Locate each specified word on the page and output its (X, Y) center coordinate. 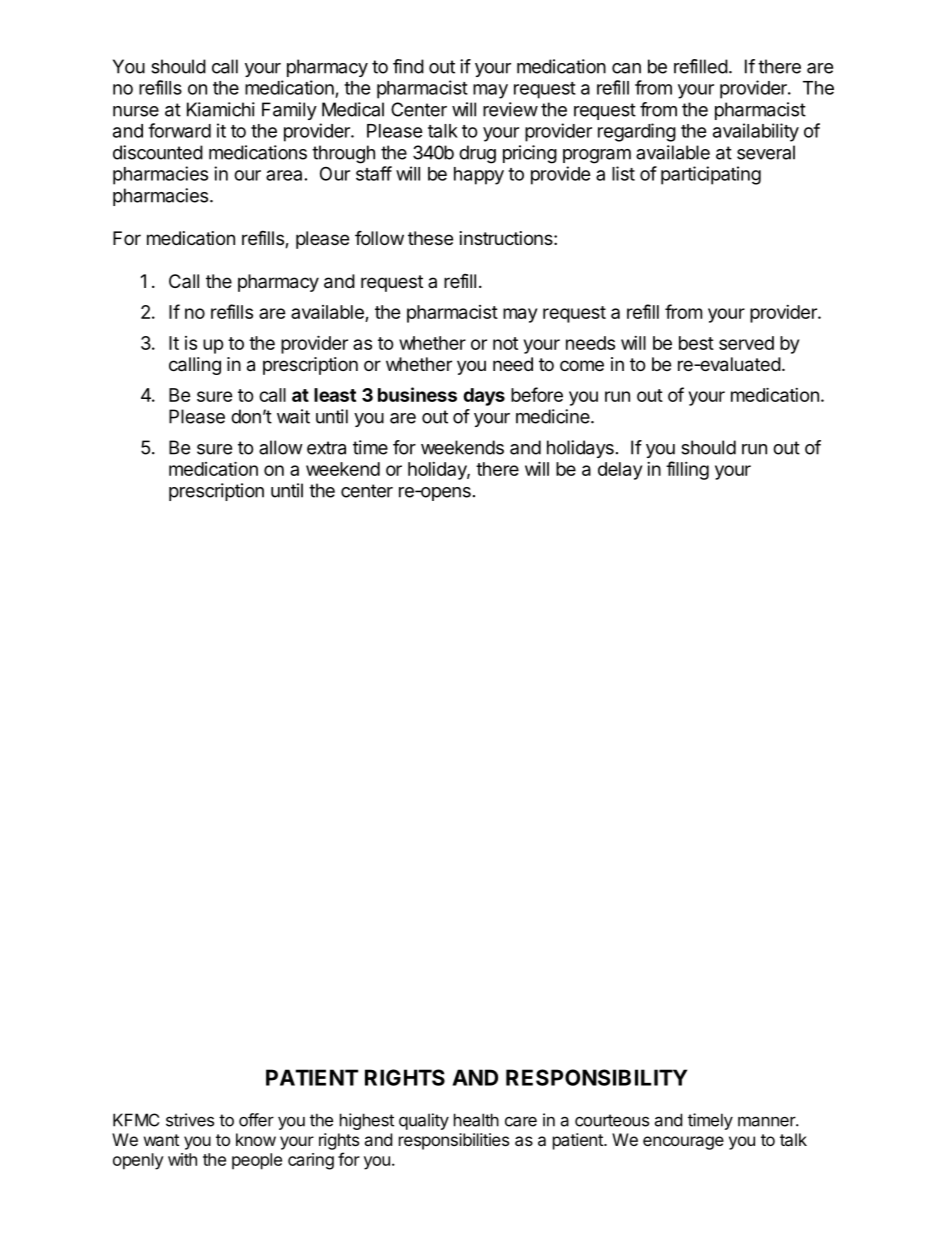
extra (326, 448)
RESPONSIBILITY (596, 1077)
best (696, 343)
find (408, 66)
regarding (637, 132)
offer (256, 1120)
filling (687, 470)
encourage (683, 1143)
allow (281, 447)
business (417, 394)
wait (293, 416)
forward (179, 130)
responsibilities (454, 1141)
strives (190, 1120)
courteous (612, 1120)
